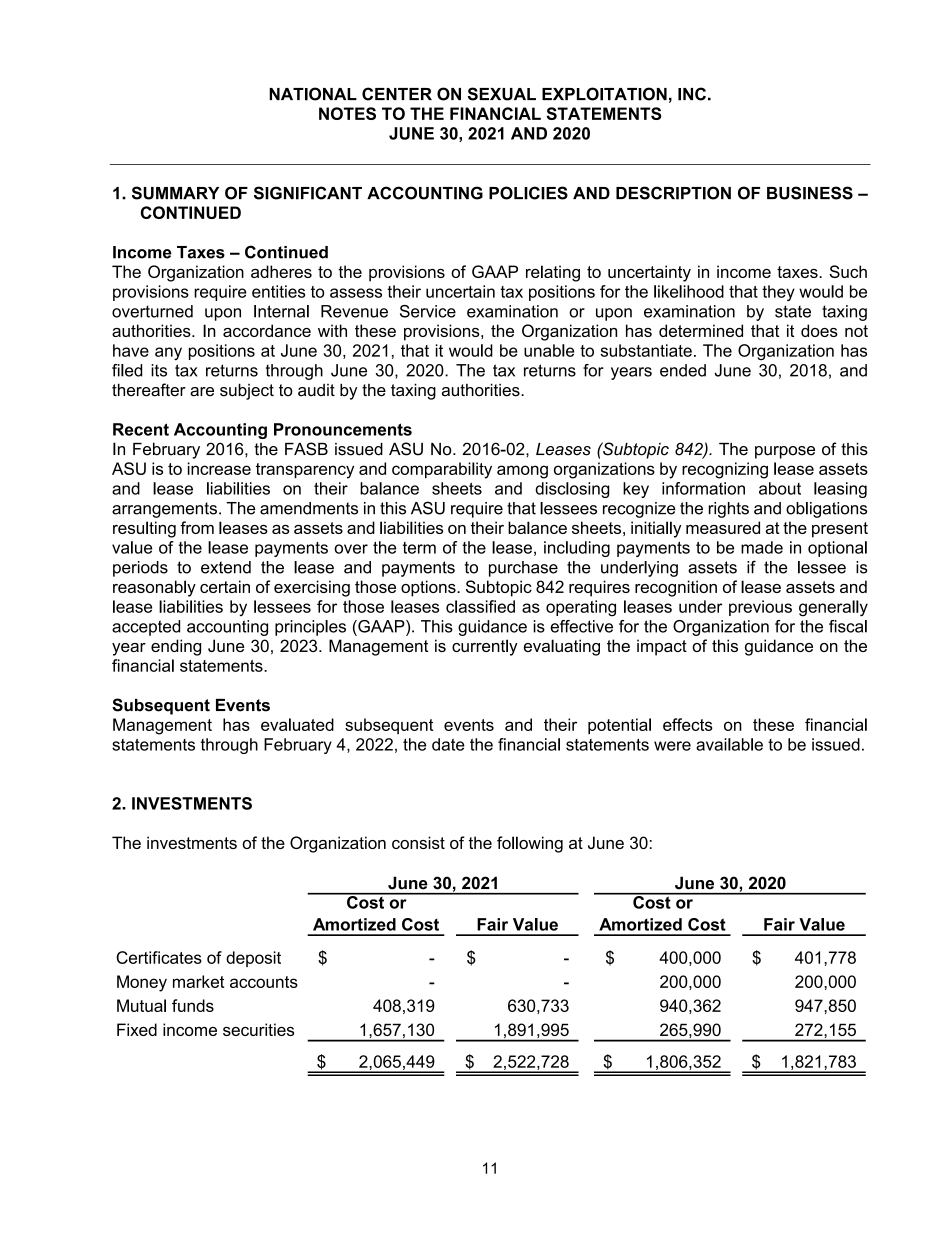 This document has height=1233, width=952. I want to click on Service, so click(428, 311).
